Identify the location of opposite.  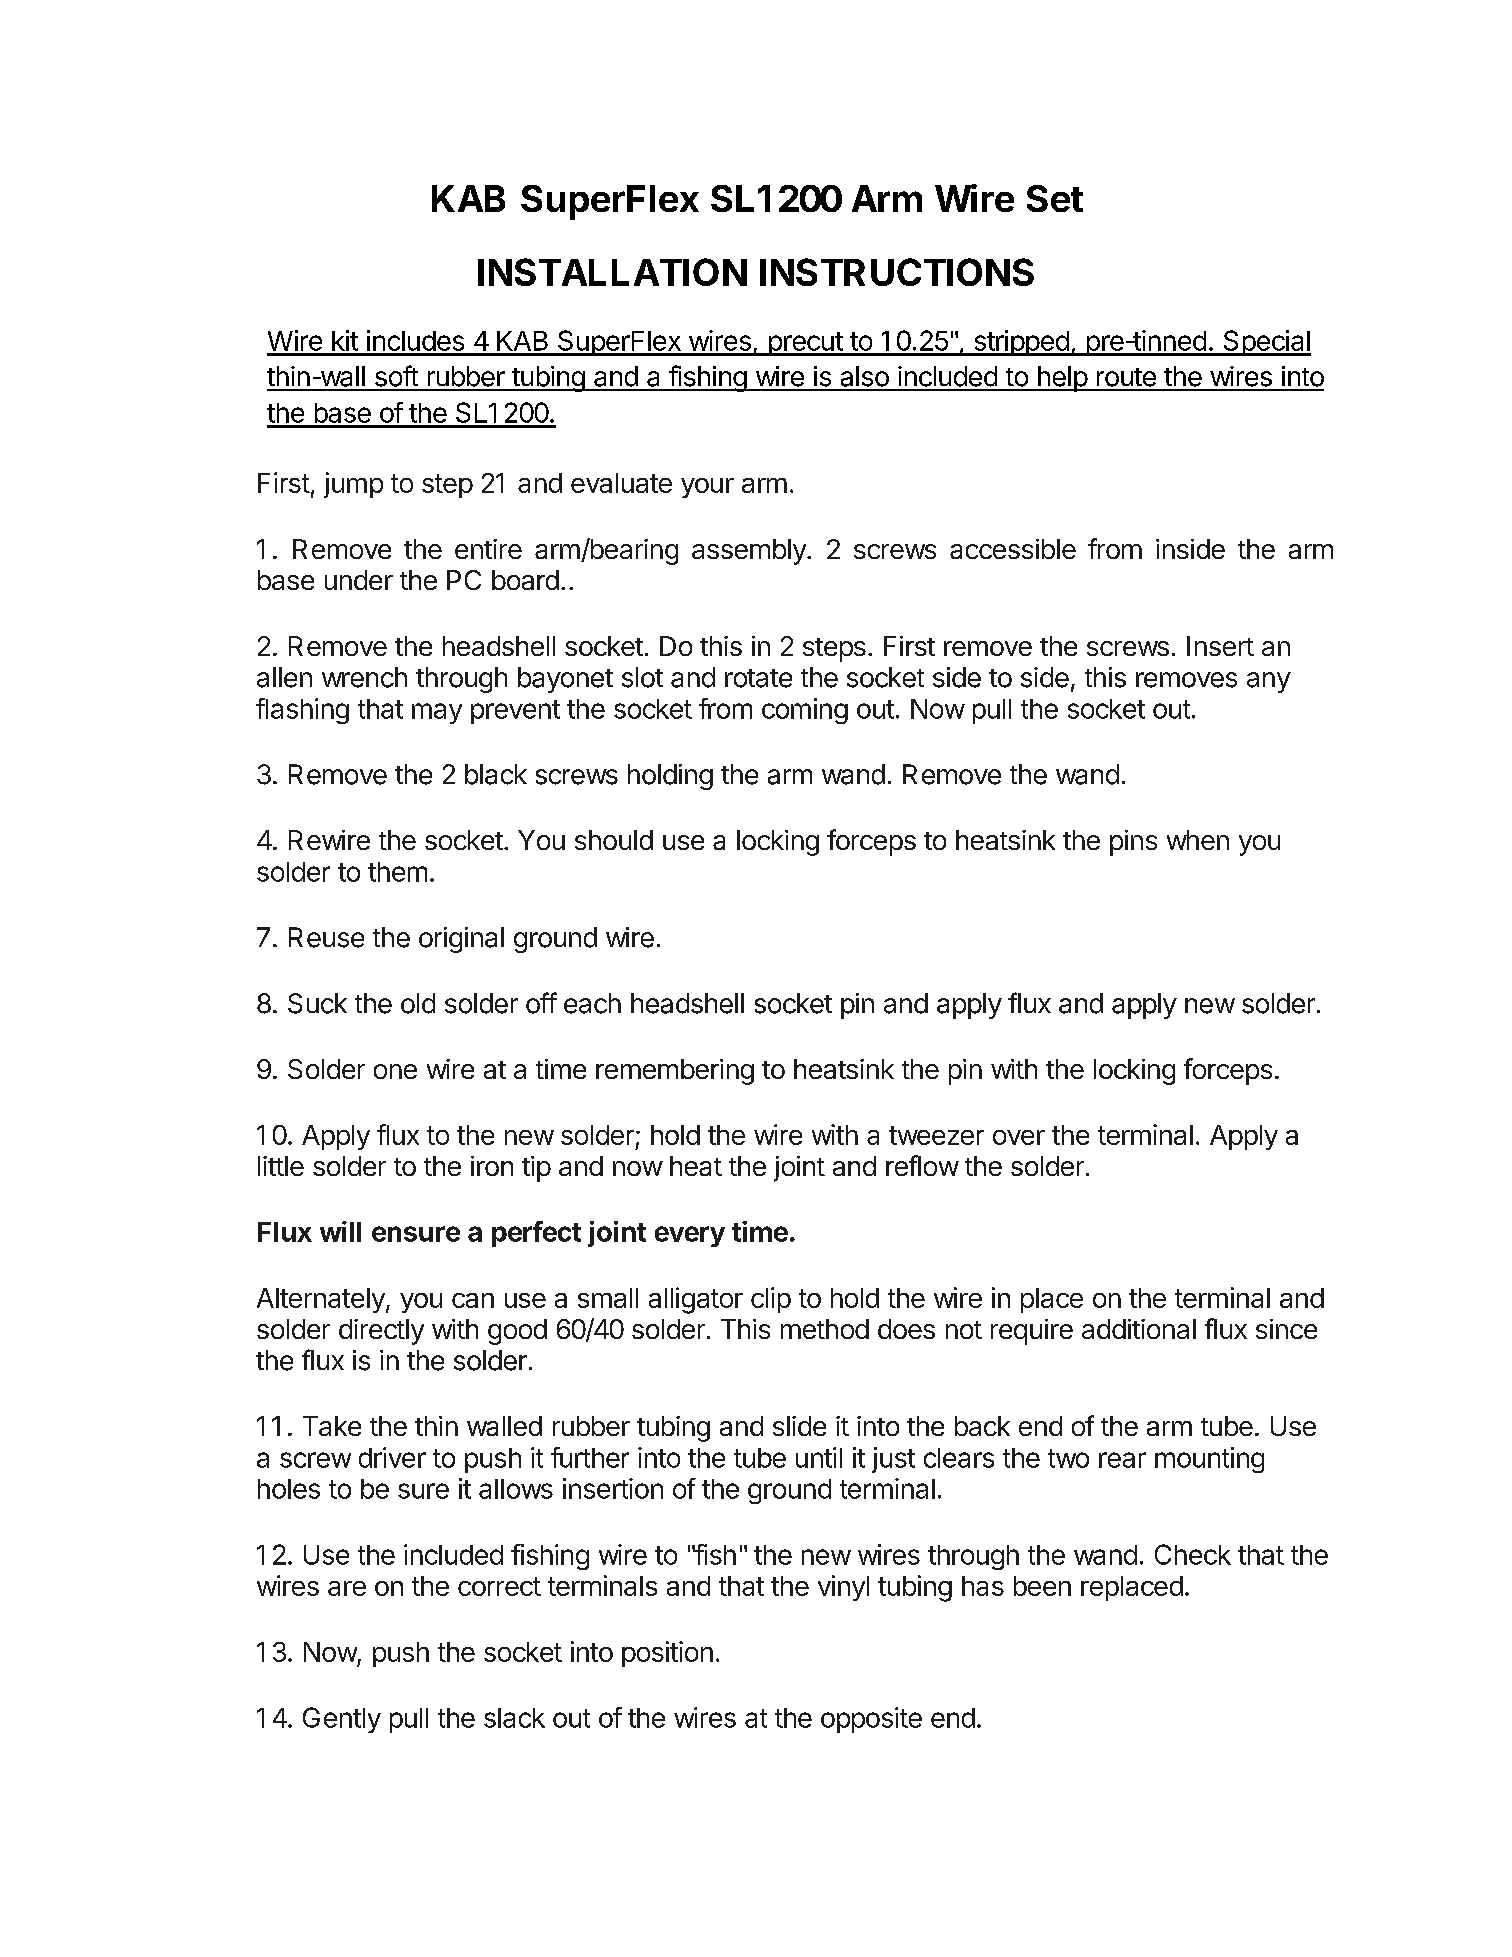
(871, 1720).
